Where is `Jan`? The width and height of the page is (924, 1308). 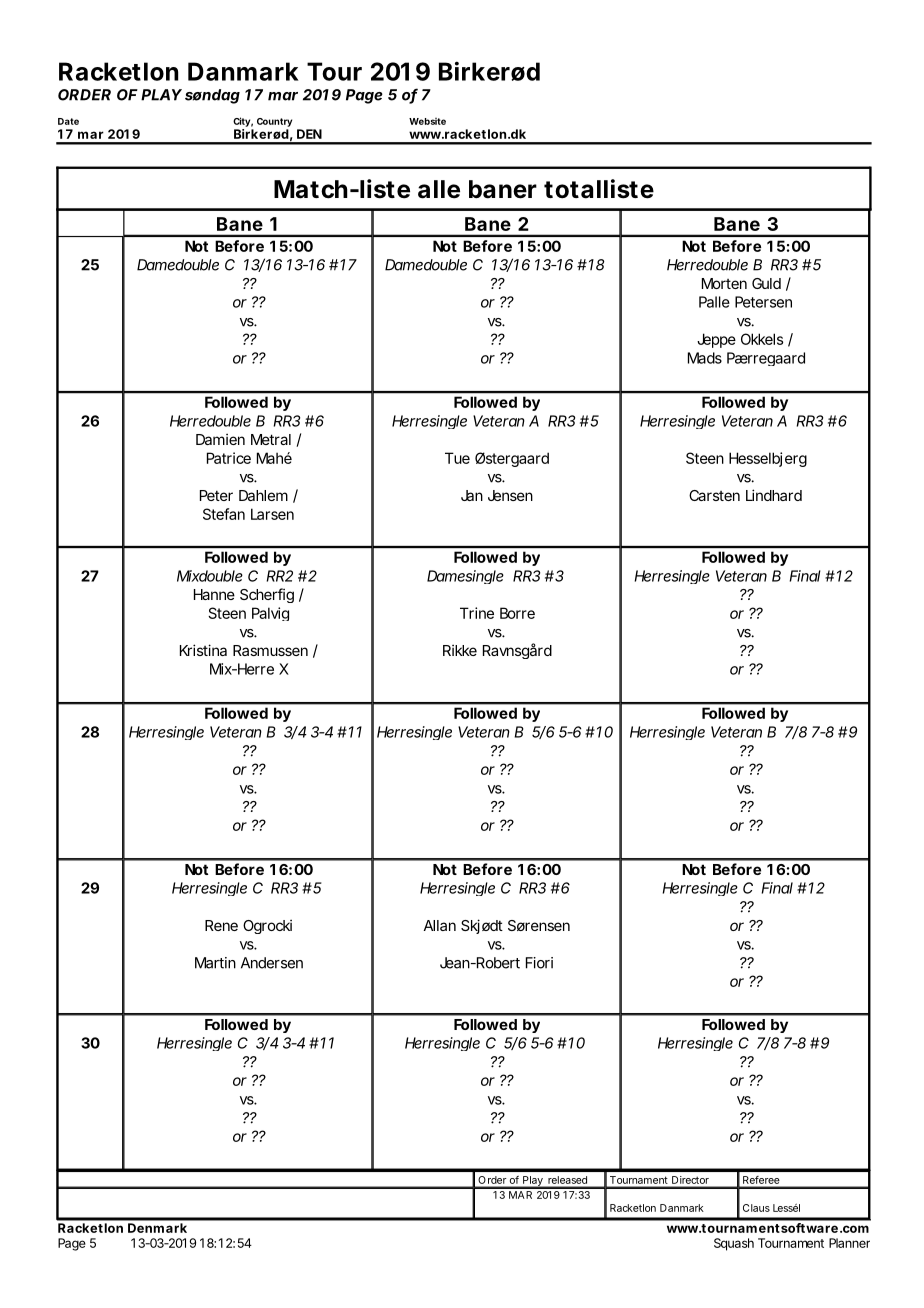
Jan is located at coordinates (472, 495).
